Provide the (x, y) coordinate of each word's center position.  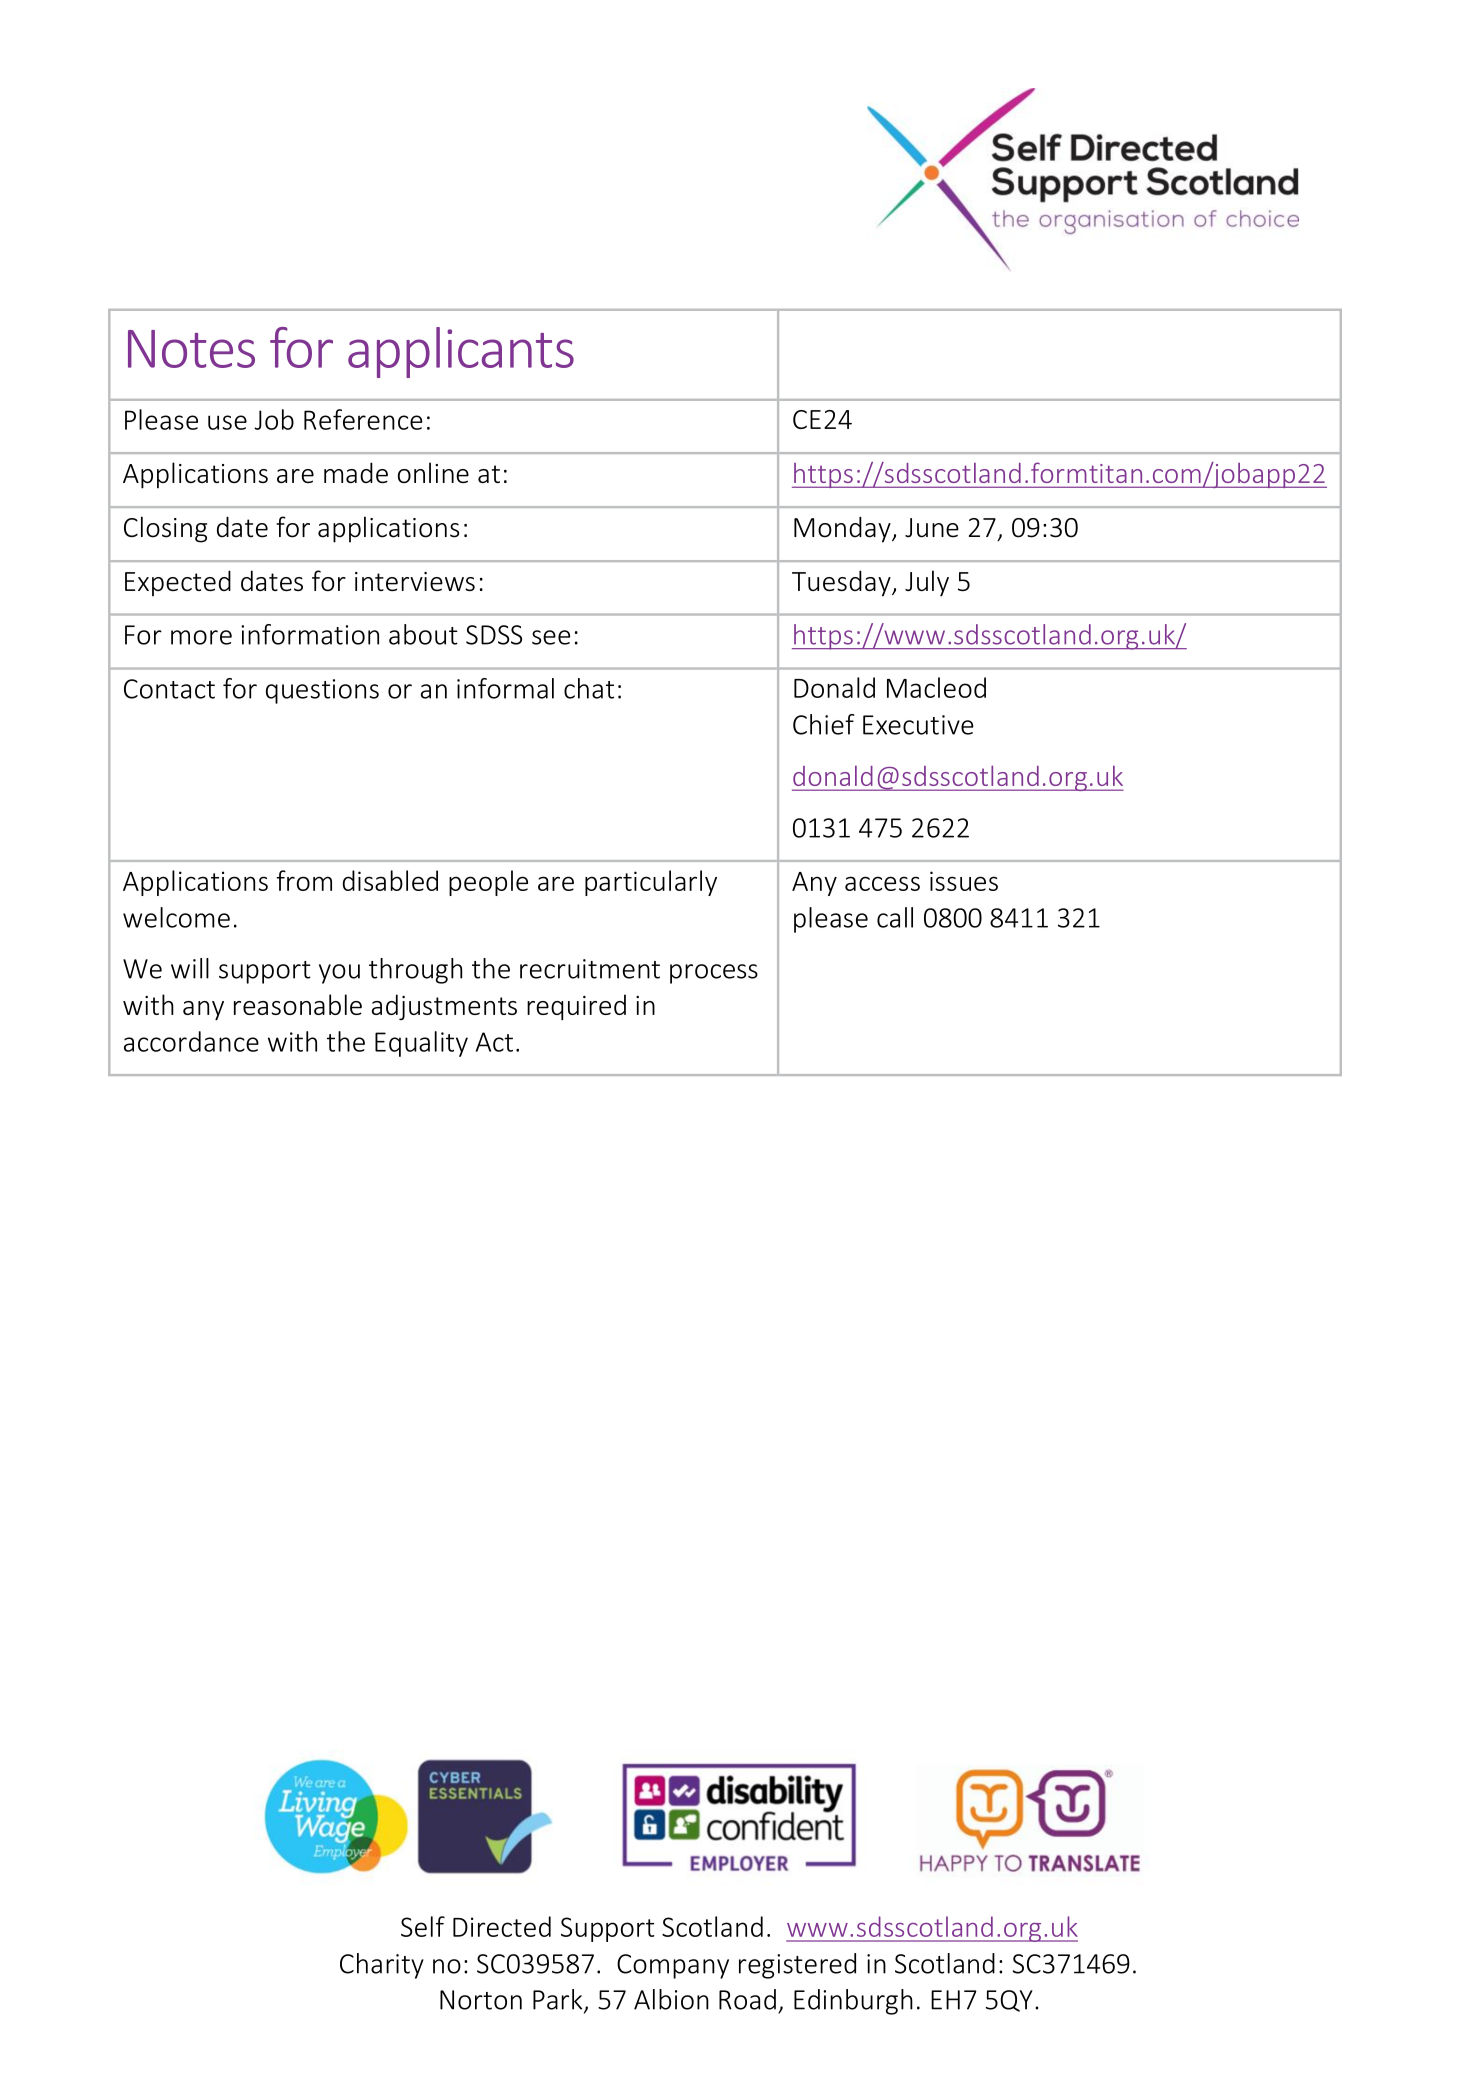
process (714, 974)
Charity (382, 1966)
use (227, 422)
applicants (461, 352)
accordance (191, 1041)
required (576, 1007)
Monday (843, 530)
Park (559, 2000)
